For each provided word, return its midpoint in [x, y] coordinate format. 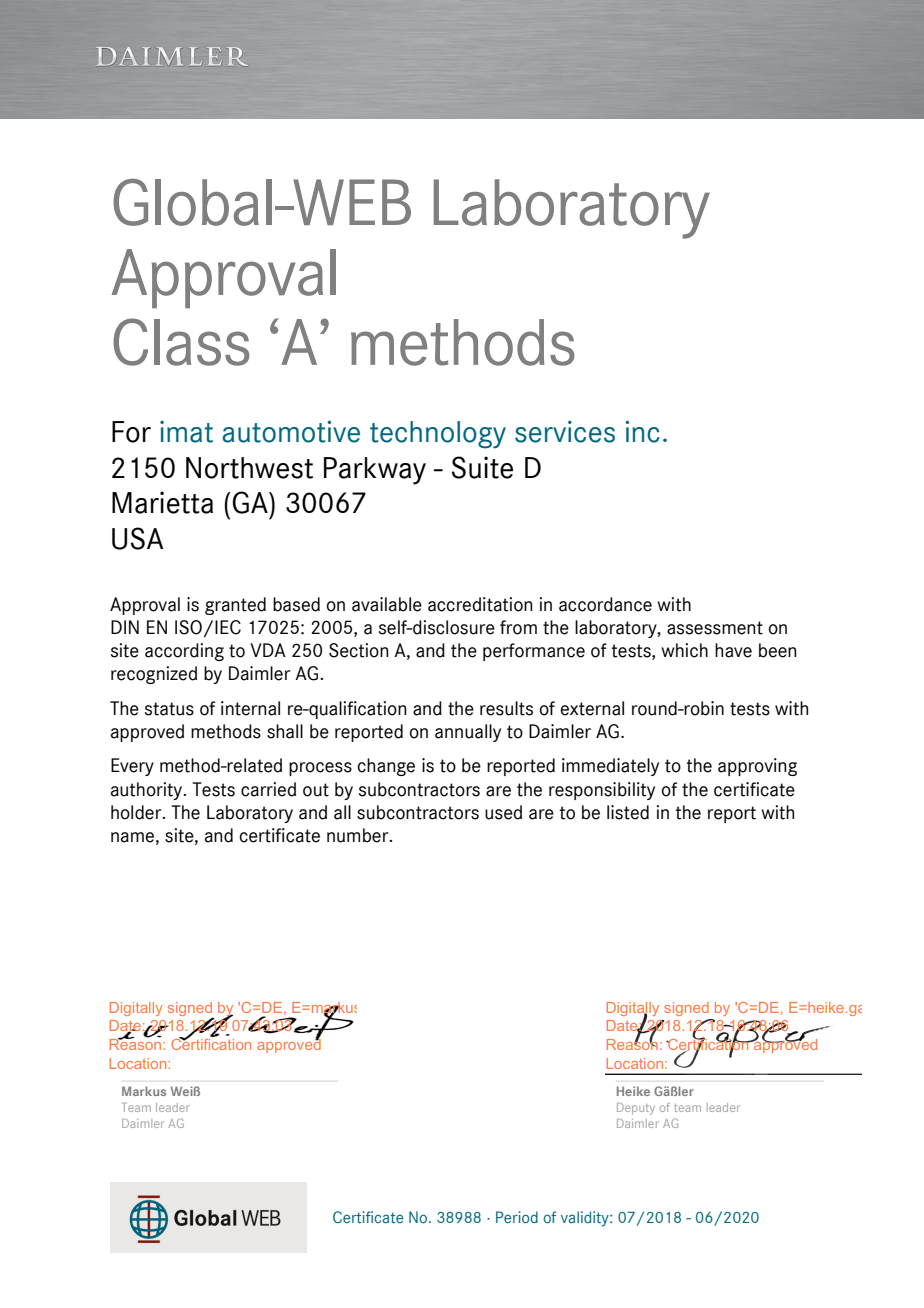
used [503, 812]
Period [517, 1217]
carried [268, 789]
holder [137, 812]
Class [181, 342]
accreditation [480, 604]
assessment [715, 628]
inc [643, 431]
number [359, 835]
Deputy [636, 1109]
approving [757, 767]
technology [438, 435]
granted [235, 606]
